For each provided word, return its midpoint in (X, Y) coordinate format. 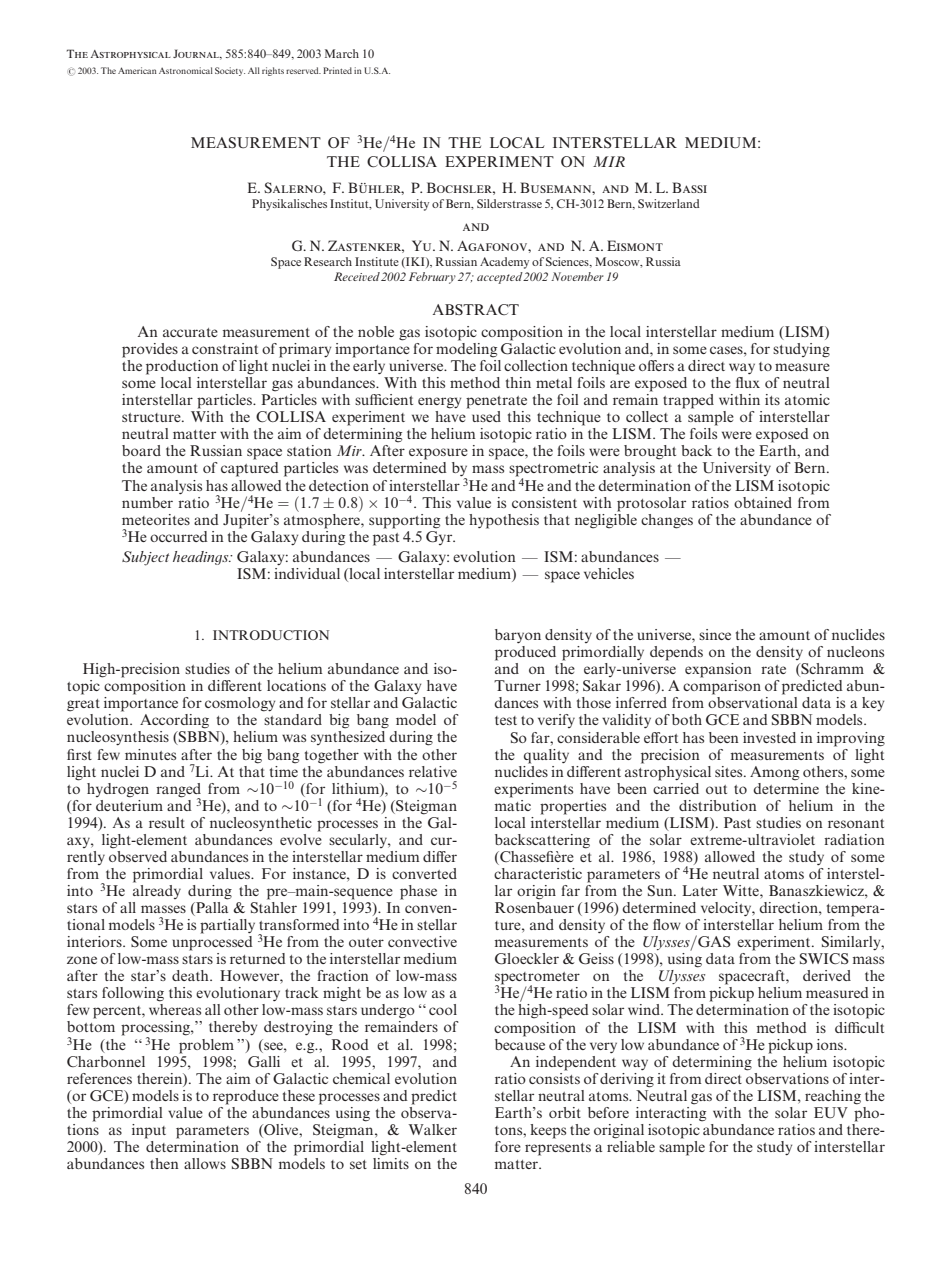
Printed (337, 70)
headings (202, 558)
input (149, 1131)
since (715, 634)
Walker (432, 1129)
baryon (518, 636)
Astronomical (186, 70)
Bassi (689, 187)
